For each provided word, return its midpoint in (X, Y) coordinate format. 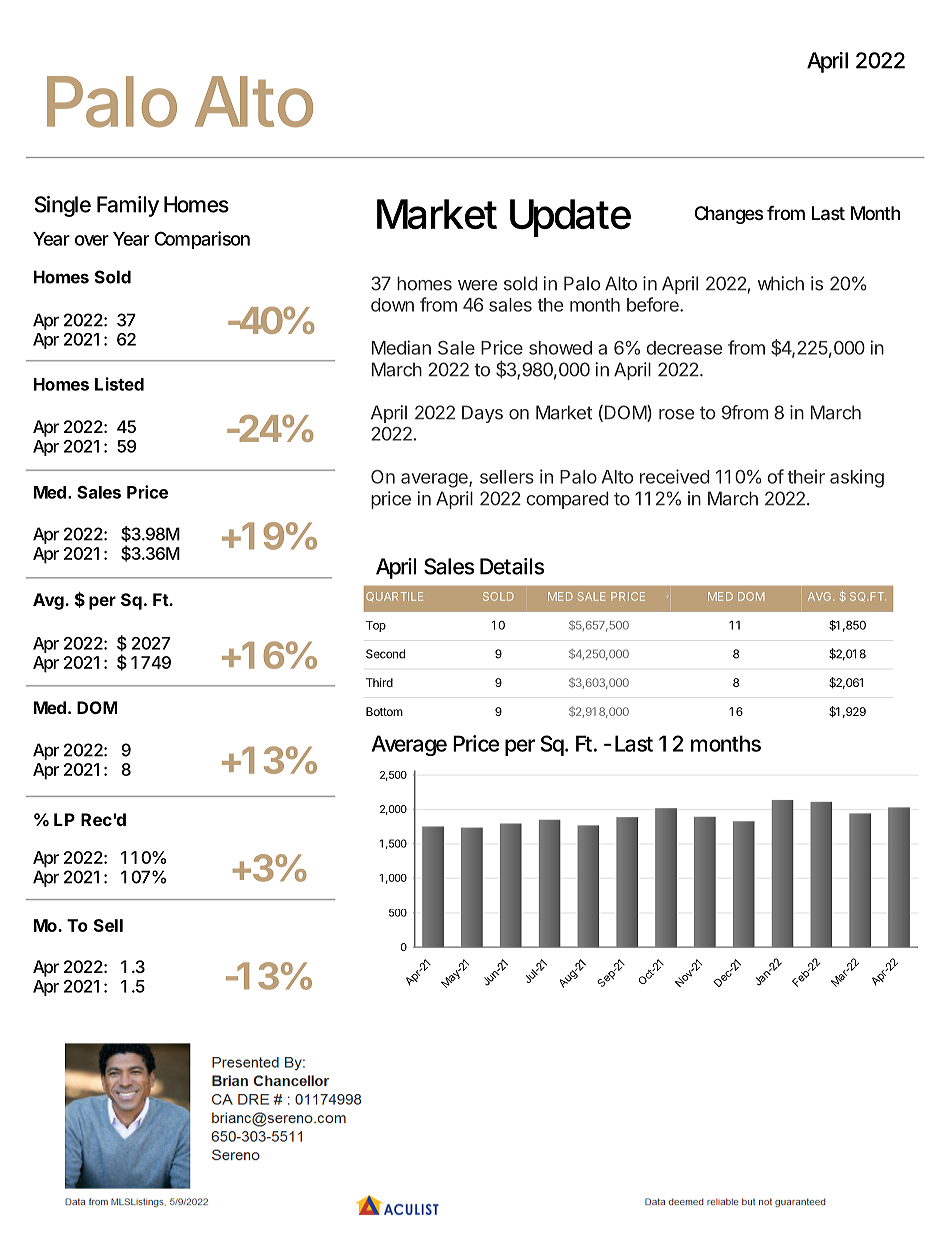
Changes (729, 215)
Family (128, 206)
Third (379, 682)
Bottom (384, 711)
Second (385, 654)
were (477, 285)
